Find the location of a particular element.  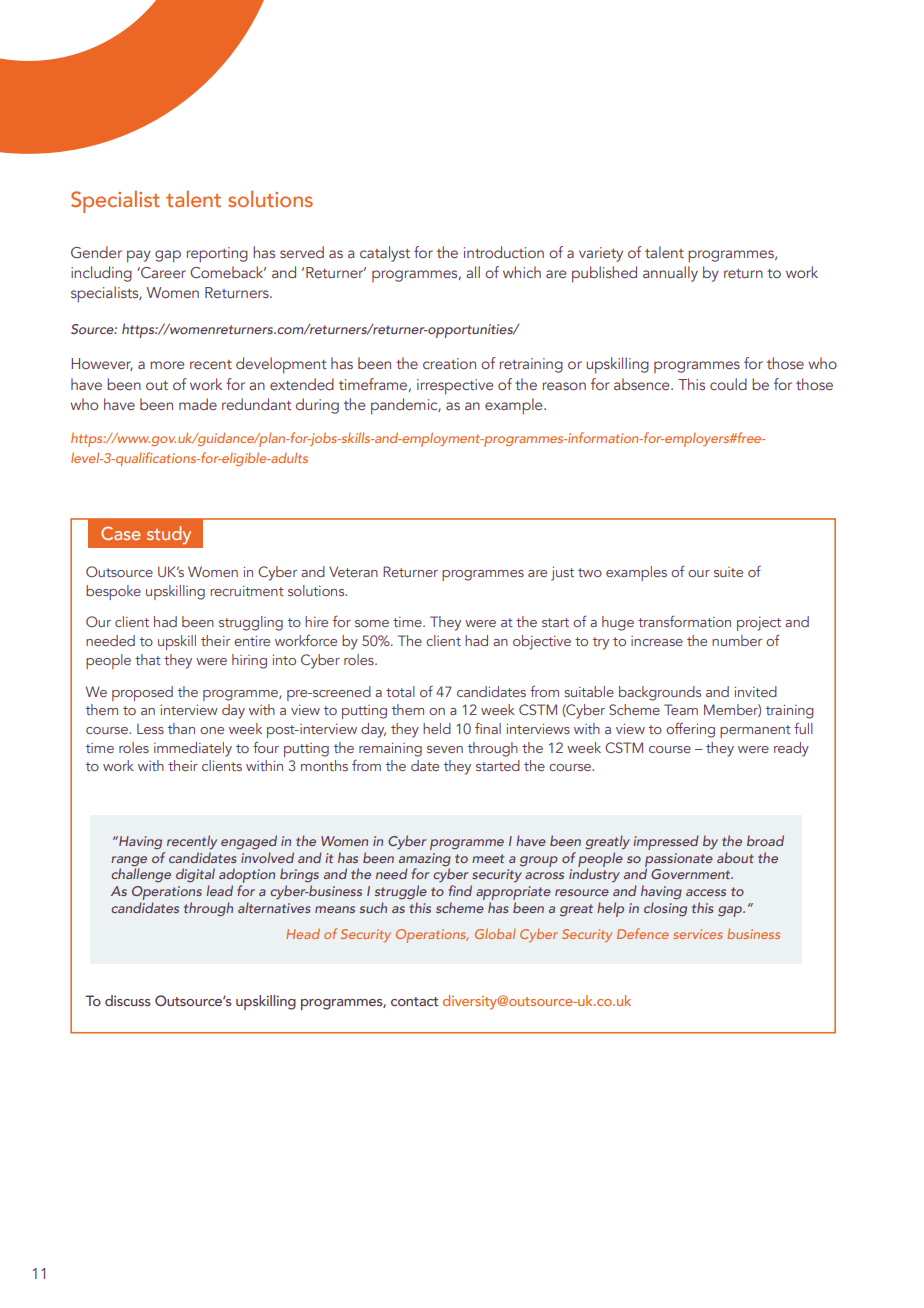

introduction is located at coordinates (504, 252).
